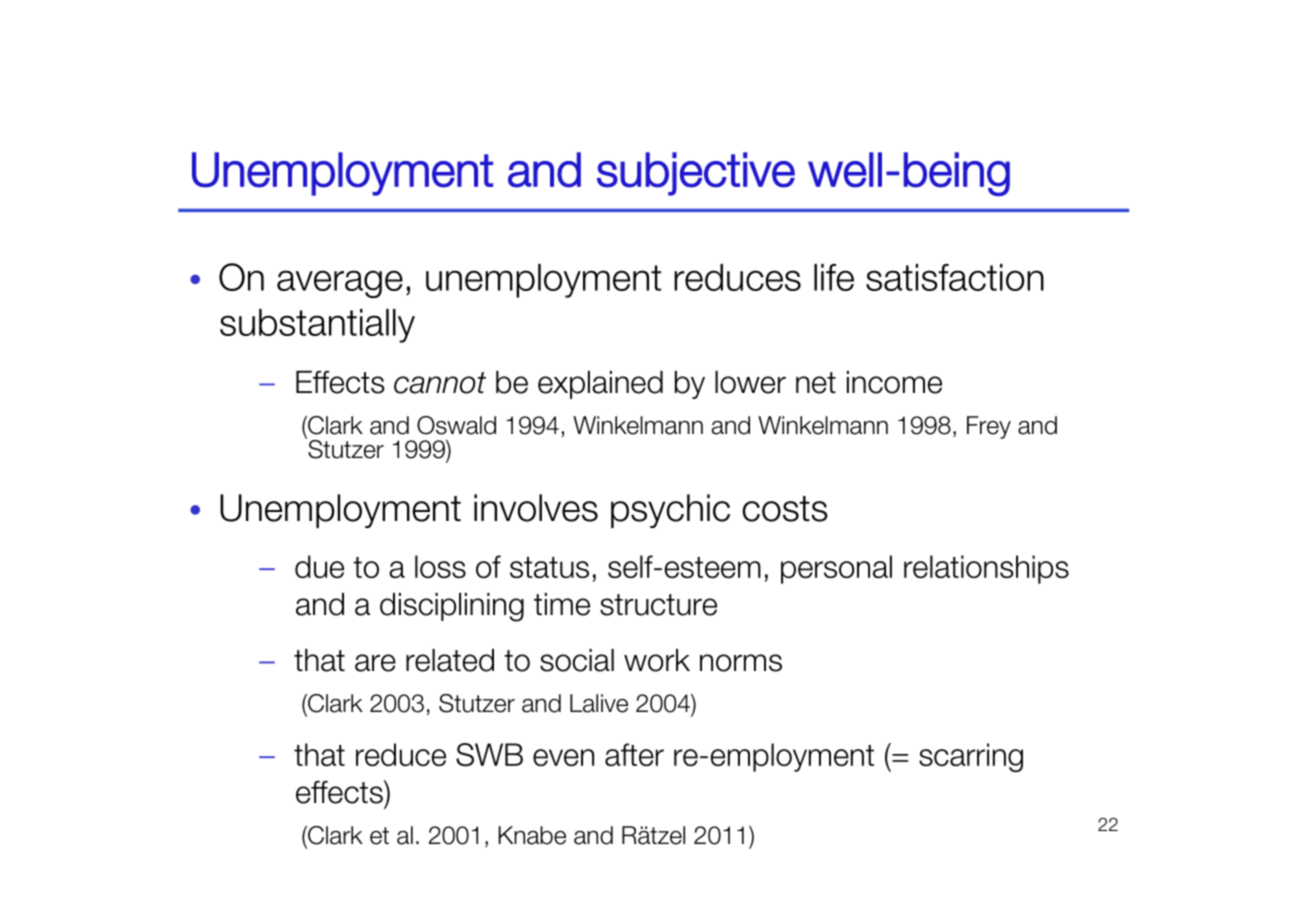 This screenshot has height=924, width=1308. Describe the element at coordinates (971, 757) in the screenshot. I see `scarring` at that location.
